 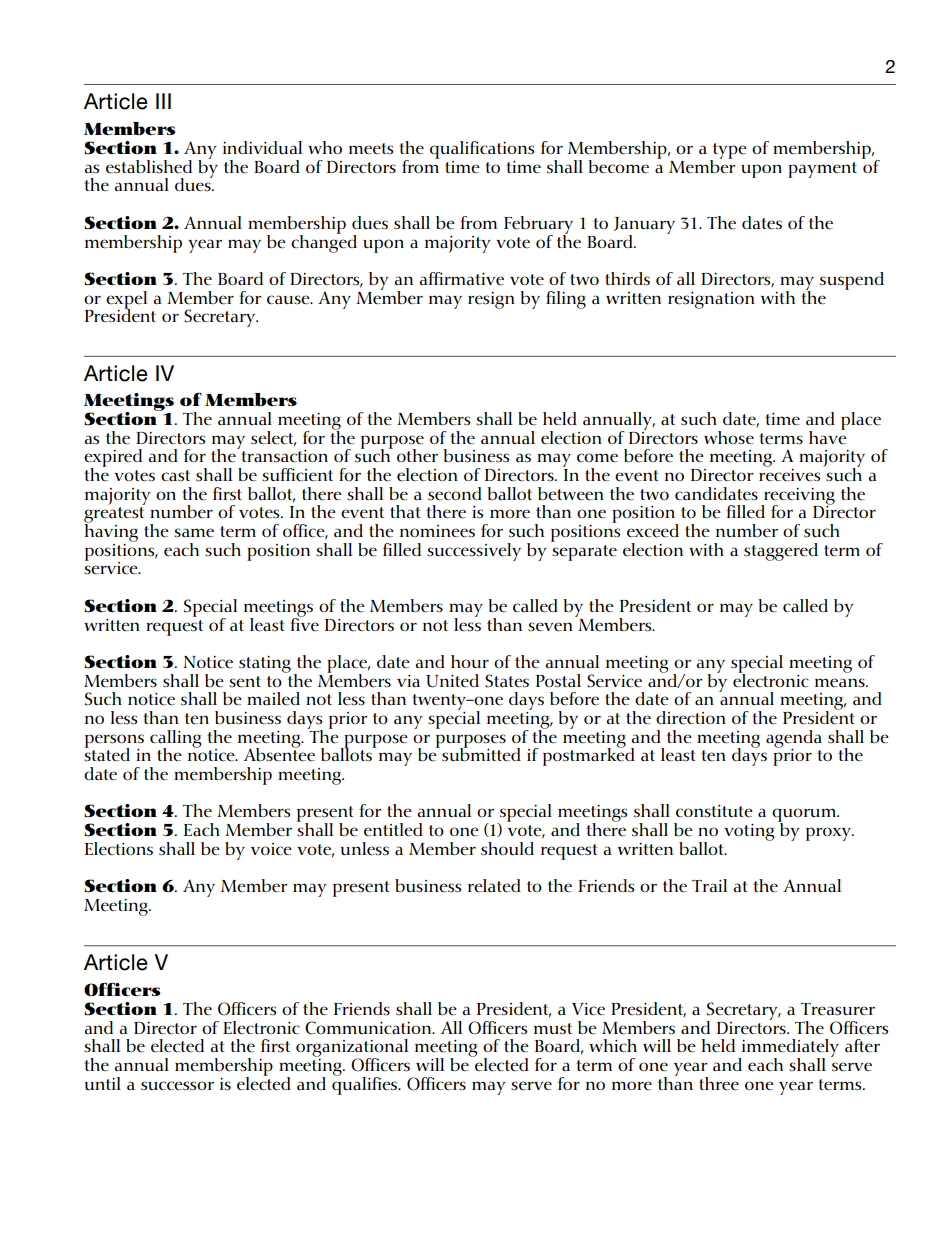 I want to click on qualifications, so click(x=482, y=150).
